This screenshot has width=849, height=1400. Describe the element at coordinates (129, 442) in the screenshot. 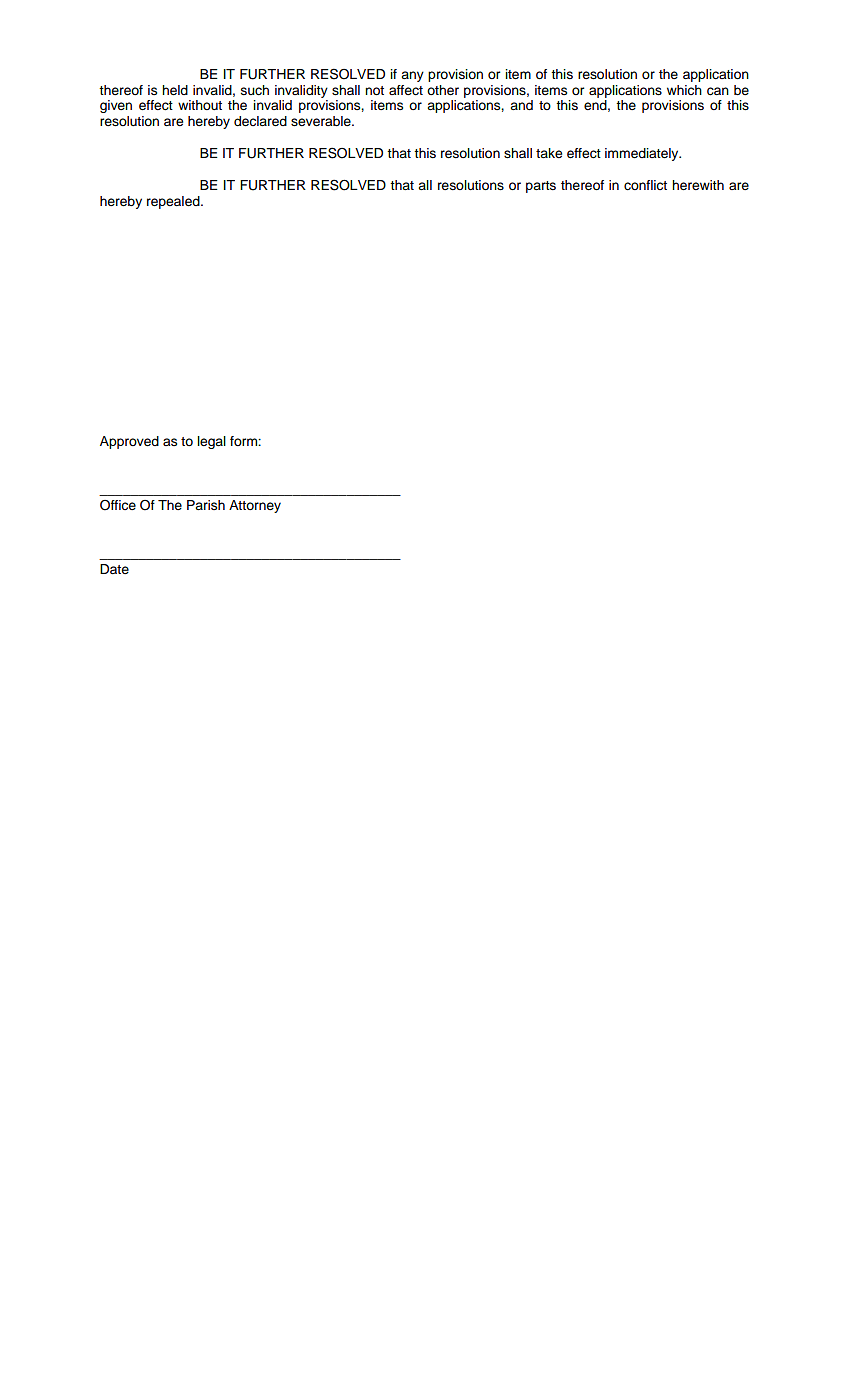

I see `Approved` at that location.
